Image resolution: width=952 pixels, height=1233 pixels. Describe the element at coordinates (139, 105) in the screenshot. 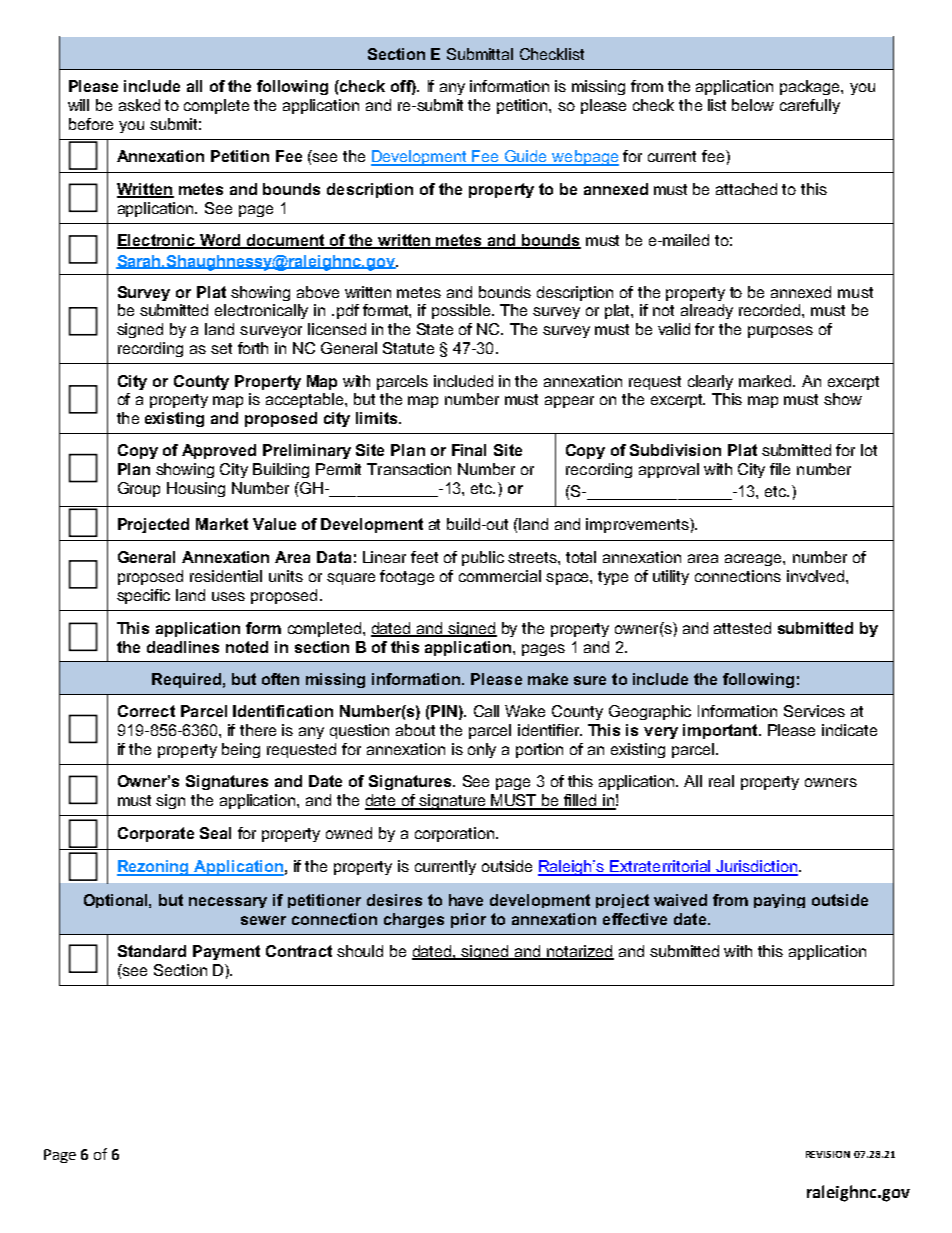

I see `asked` at that location.
